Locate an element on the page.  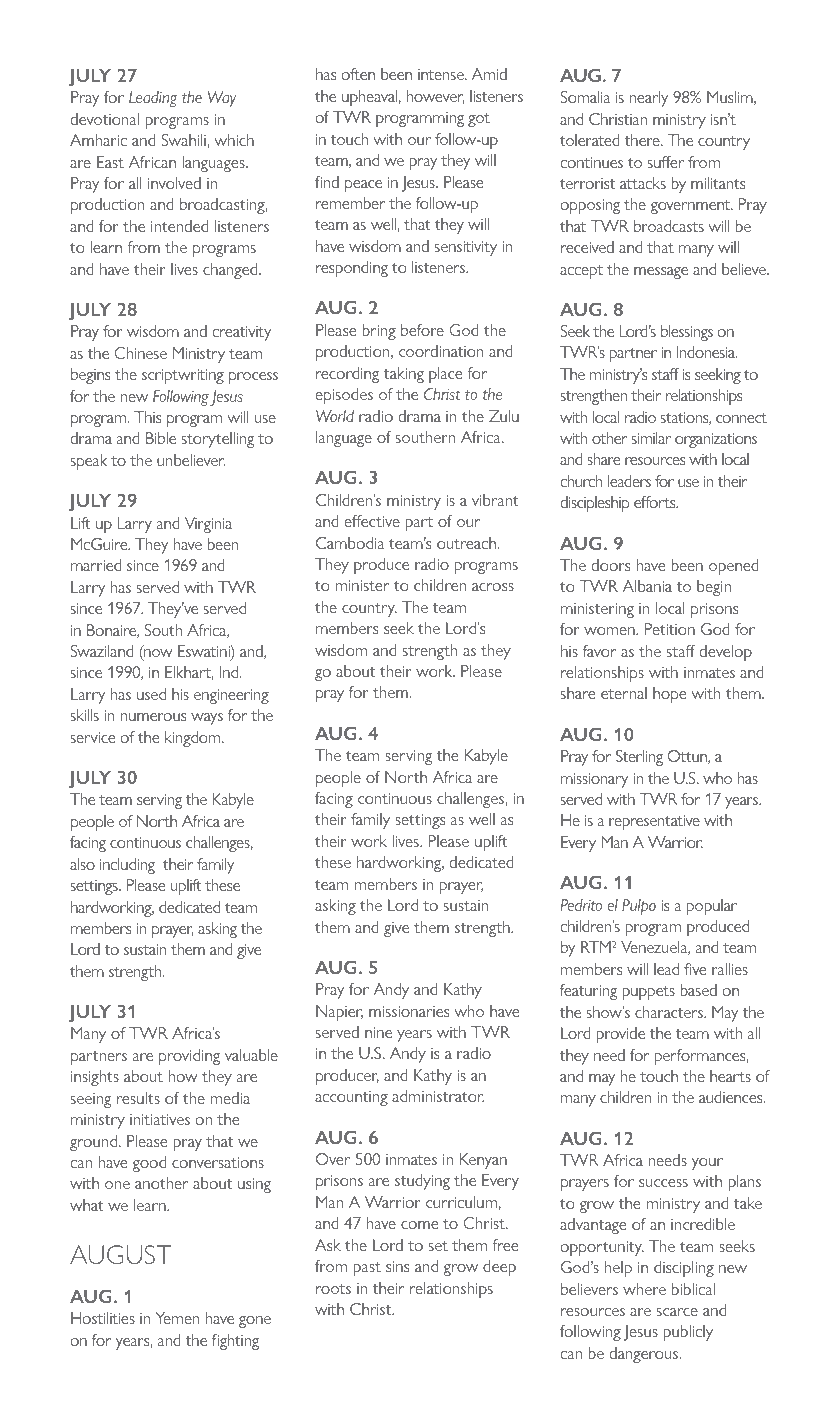
however is located at coordinates (435, 97).
